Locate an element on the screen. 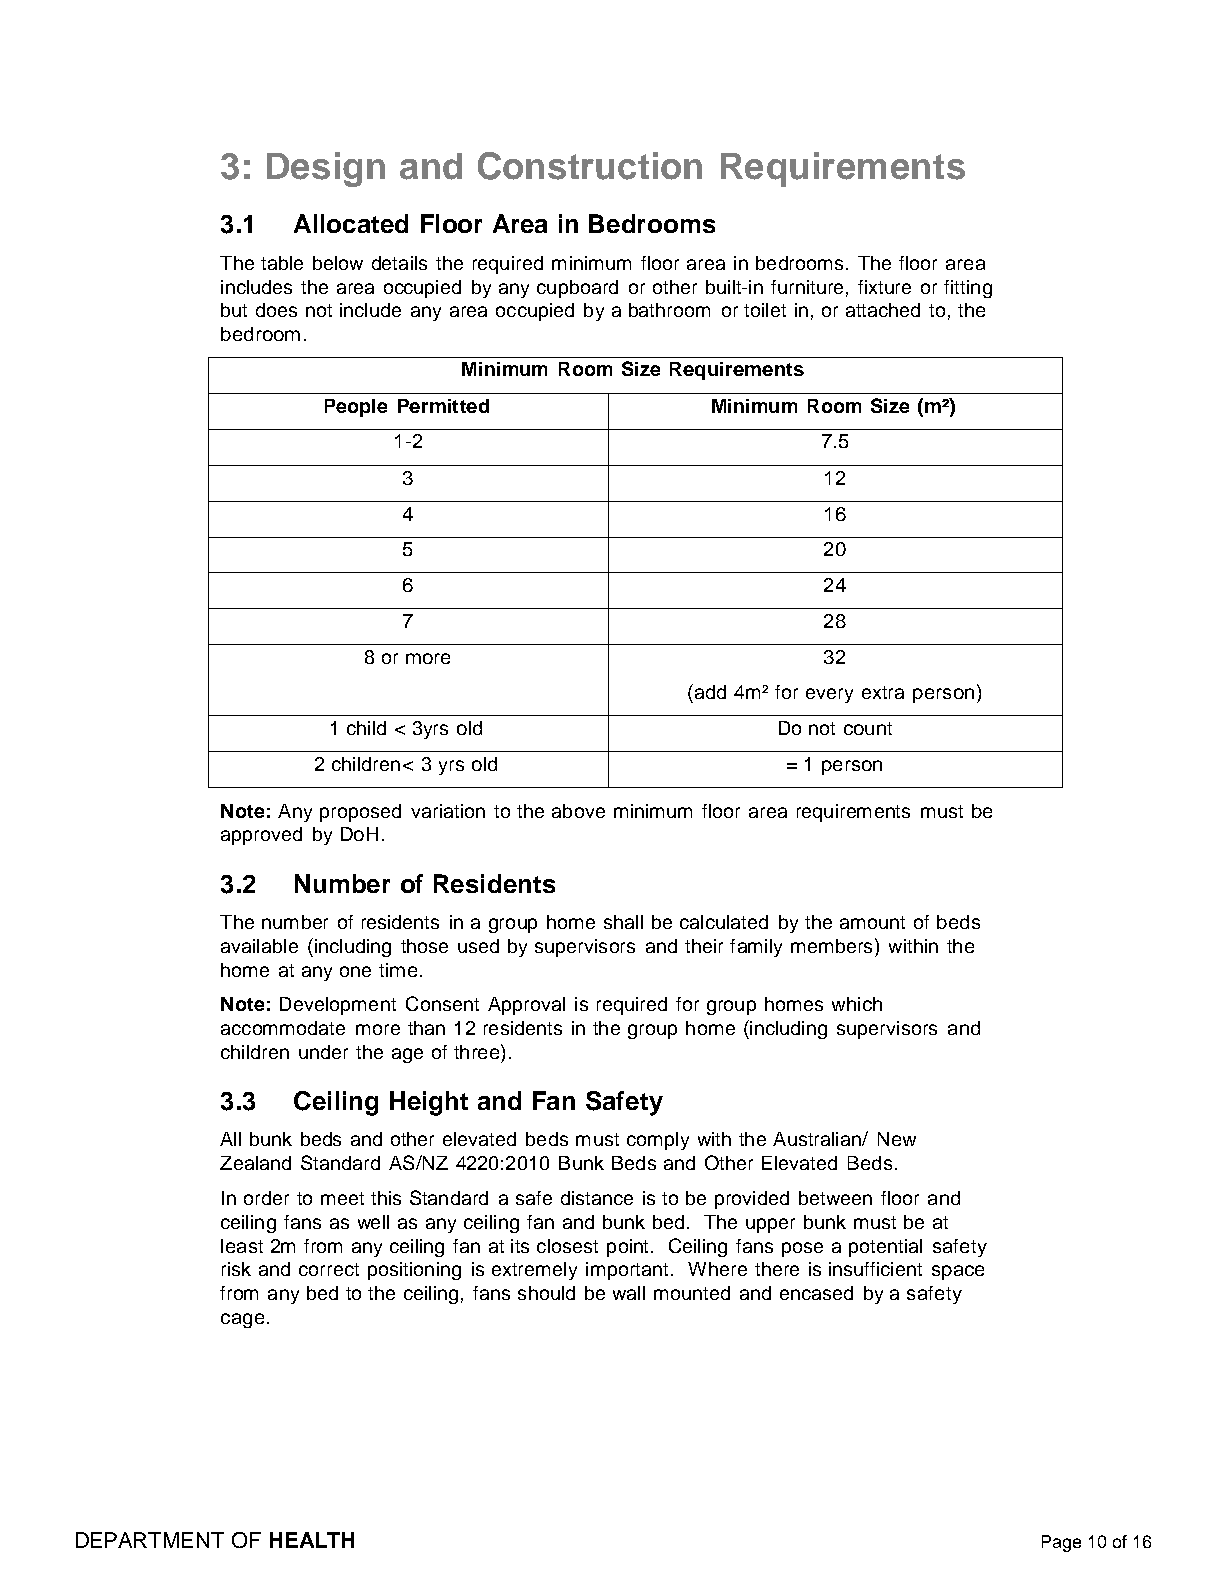 The height and width of the screenshot is (1580, 1221). approved is located at coordinates (261, 836).
